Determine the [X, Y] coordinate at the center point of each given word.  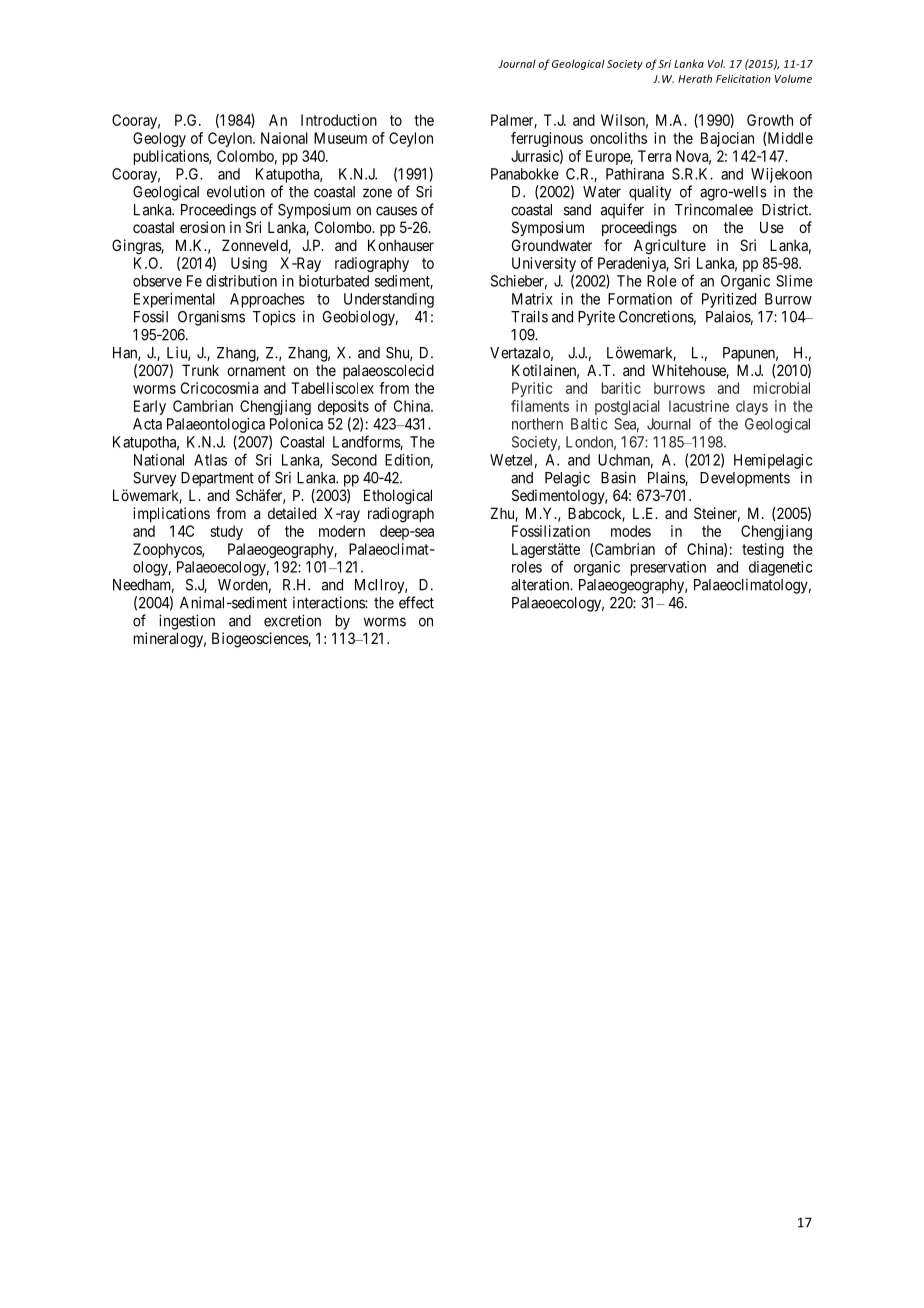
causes [396, 211]
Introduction [339, 120]
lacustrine [699, 406]
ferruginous [547, 139]
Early [150, 407]
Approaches [267, 300]
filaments [540, 406]
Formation [640, 299]
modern [342, 531]
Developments [745, 479]
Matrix [532, 299]
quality [650, 193]
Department [217, 479]
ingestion [187, 622]
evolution [236, 191]
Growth [770, 120]
